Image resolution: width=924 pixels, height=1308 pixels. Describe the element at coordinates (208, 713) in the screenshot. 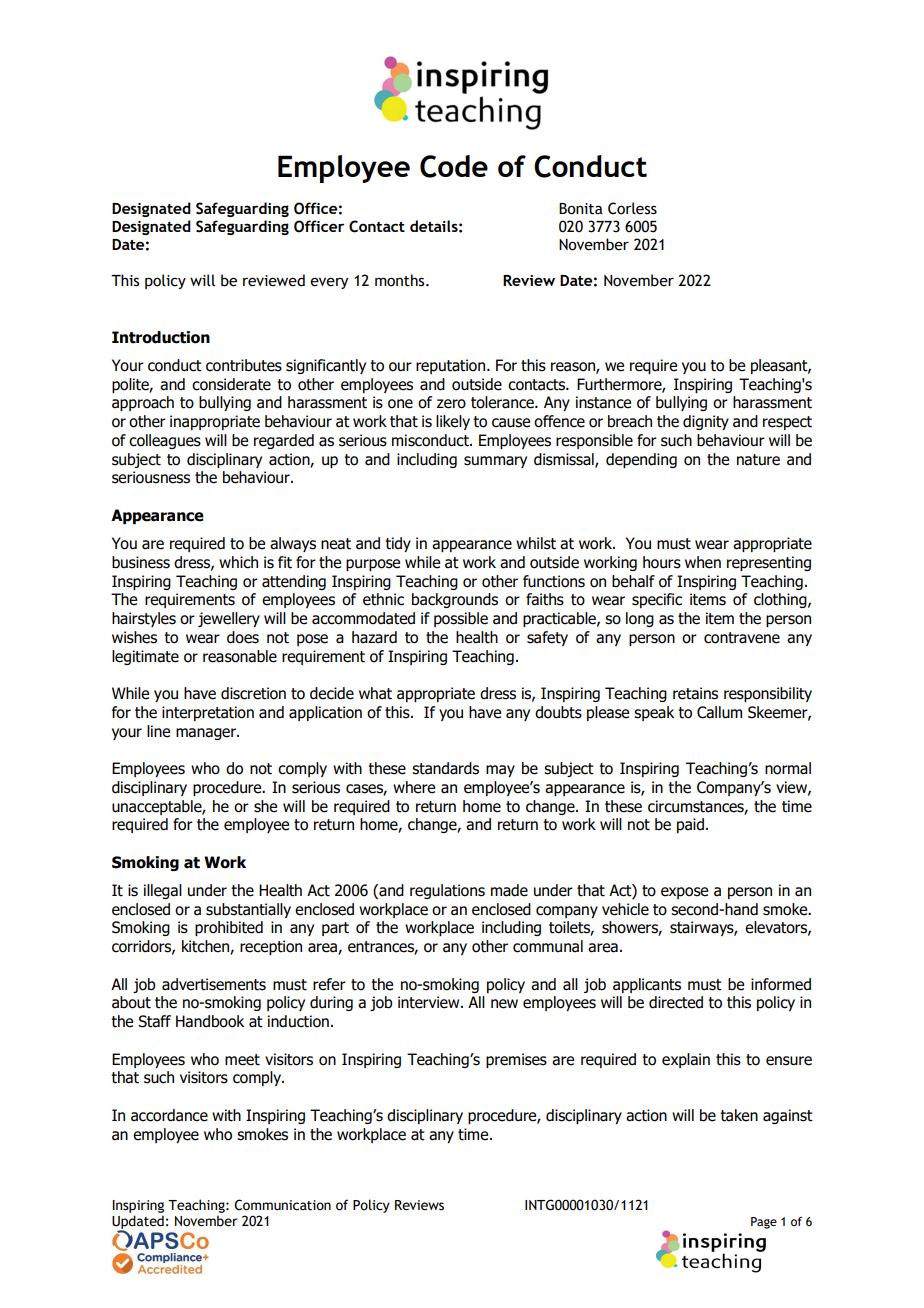

I see `interpretation` at that location.
